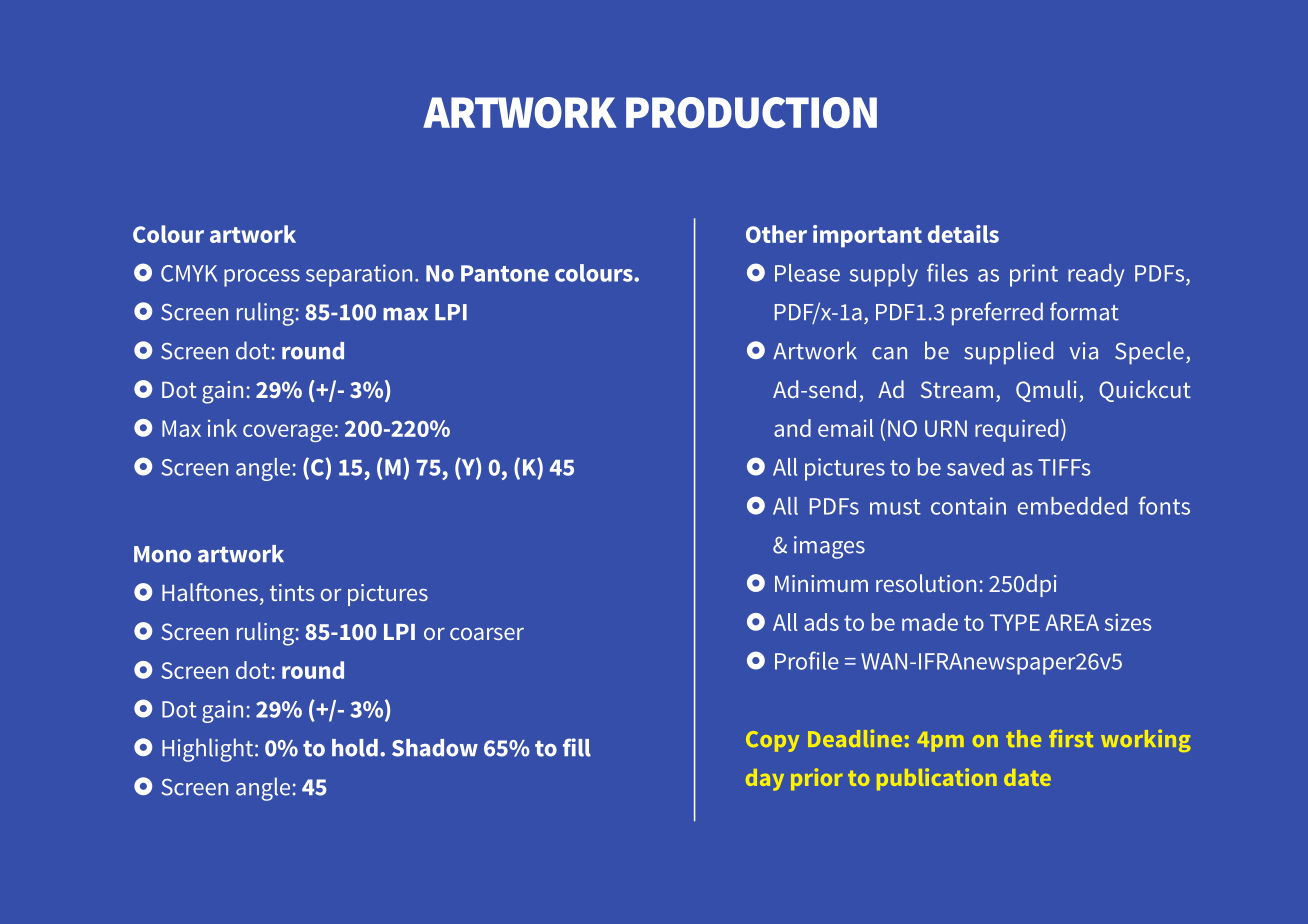  What do you see at coordinates (1034, 275) in the page?
I see `print` at bounding box center [1034, 275].
